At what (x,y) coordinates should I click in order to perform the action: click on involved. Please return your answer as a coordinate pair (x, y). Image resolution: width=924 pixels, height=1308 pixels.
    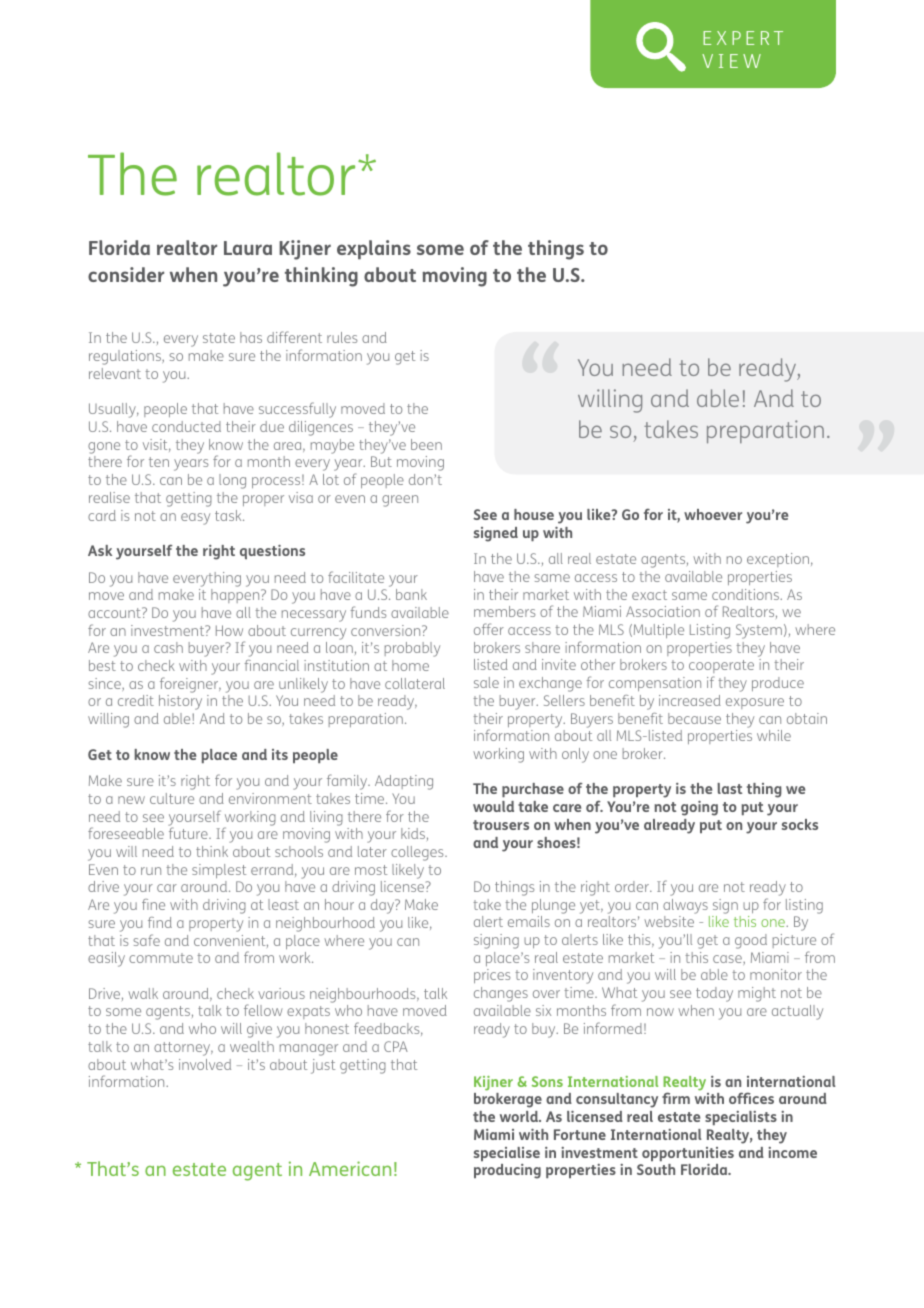
    Looking at the image, I should click on (205, 1064).
